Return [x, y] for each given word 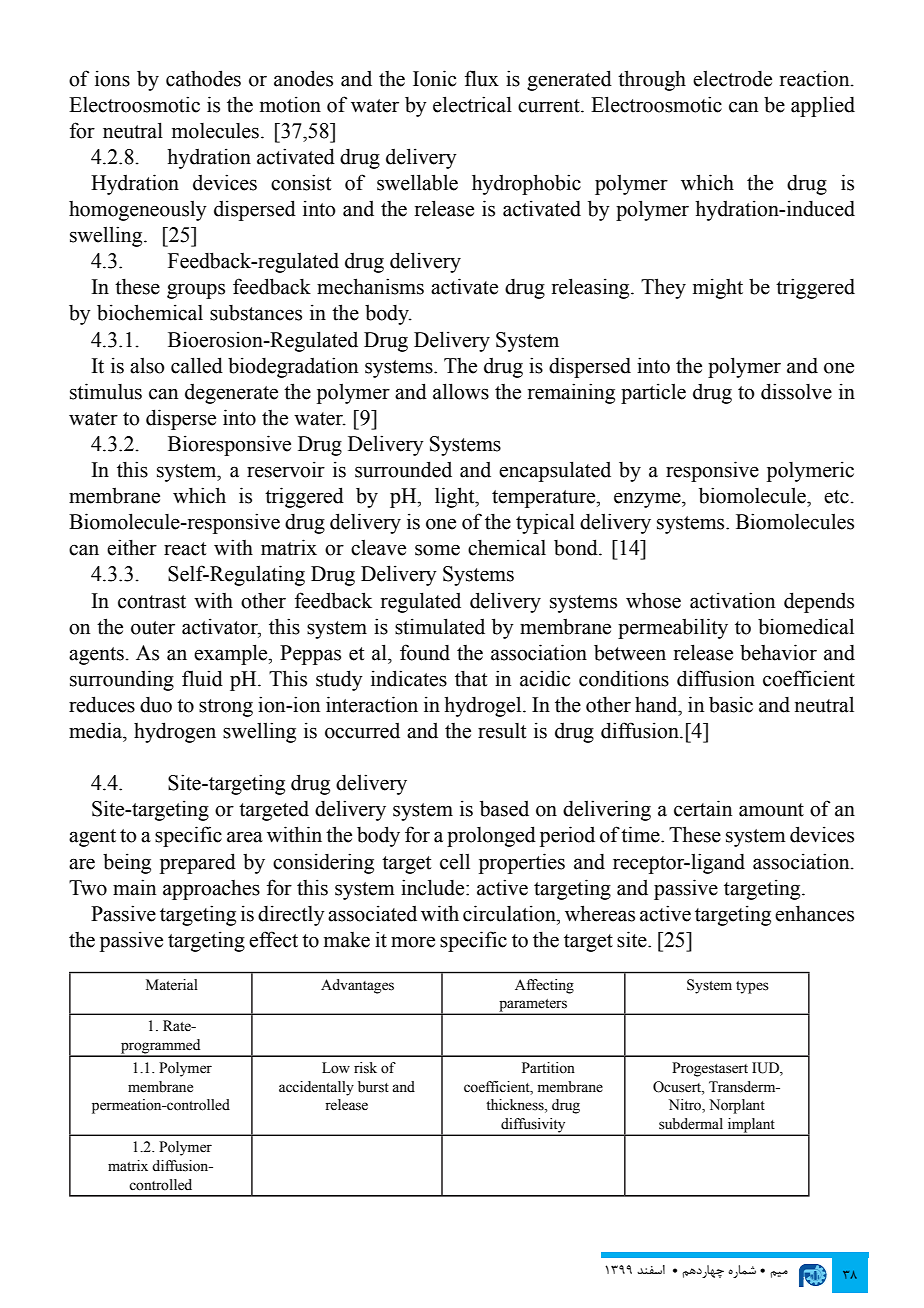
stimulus [106, 391]
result [502, 731]
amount [771, 810]
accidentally [316, 1088]
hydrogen [175, 732]
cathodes [203, 78]
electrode [732, 78]
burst [373, 1087]
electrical [472, 104]
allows [461, 391]
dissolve [796, 391]
